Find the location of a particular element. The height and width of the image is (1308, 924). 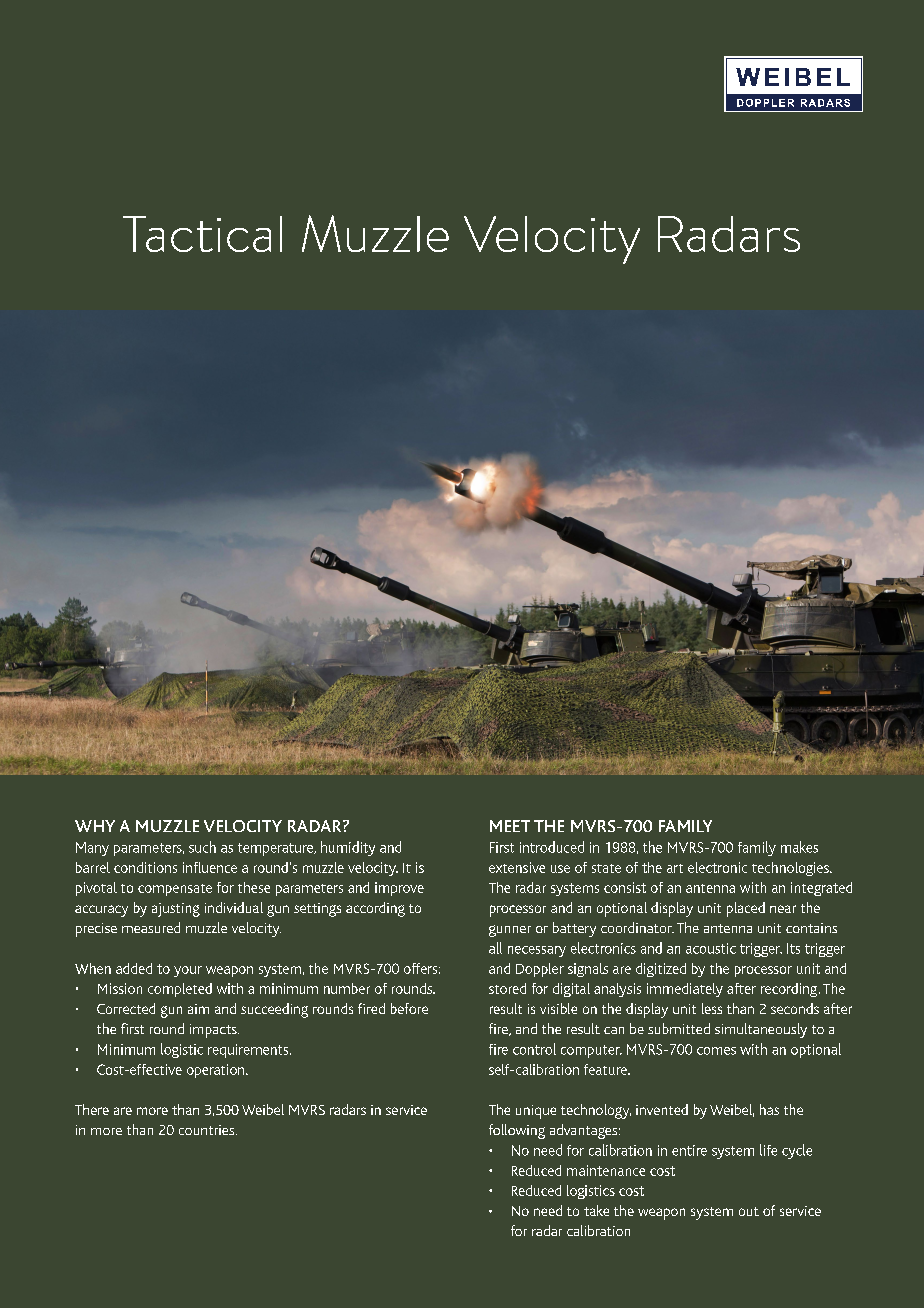

makes is located at coordinates (799, 847).
